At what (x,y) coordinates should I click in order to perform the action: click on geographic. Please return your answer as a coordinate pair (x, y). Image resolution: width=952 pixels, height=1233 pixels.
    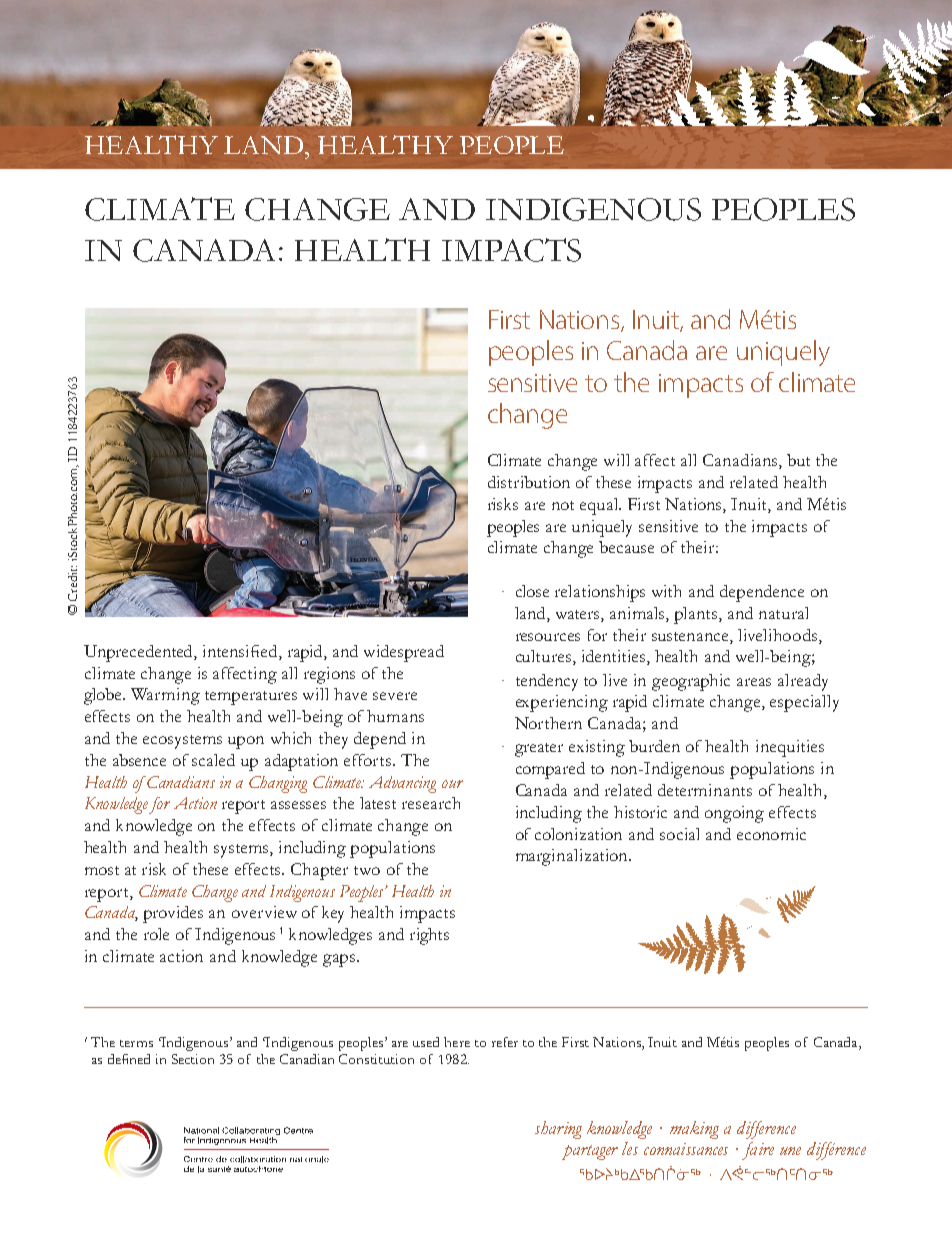
    Looking at the image, I should click on (691, 682).
